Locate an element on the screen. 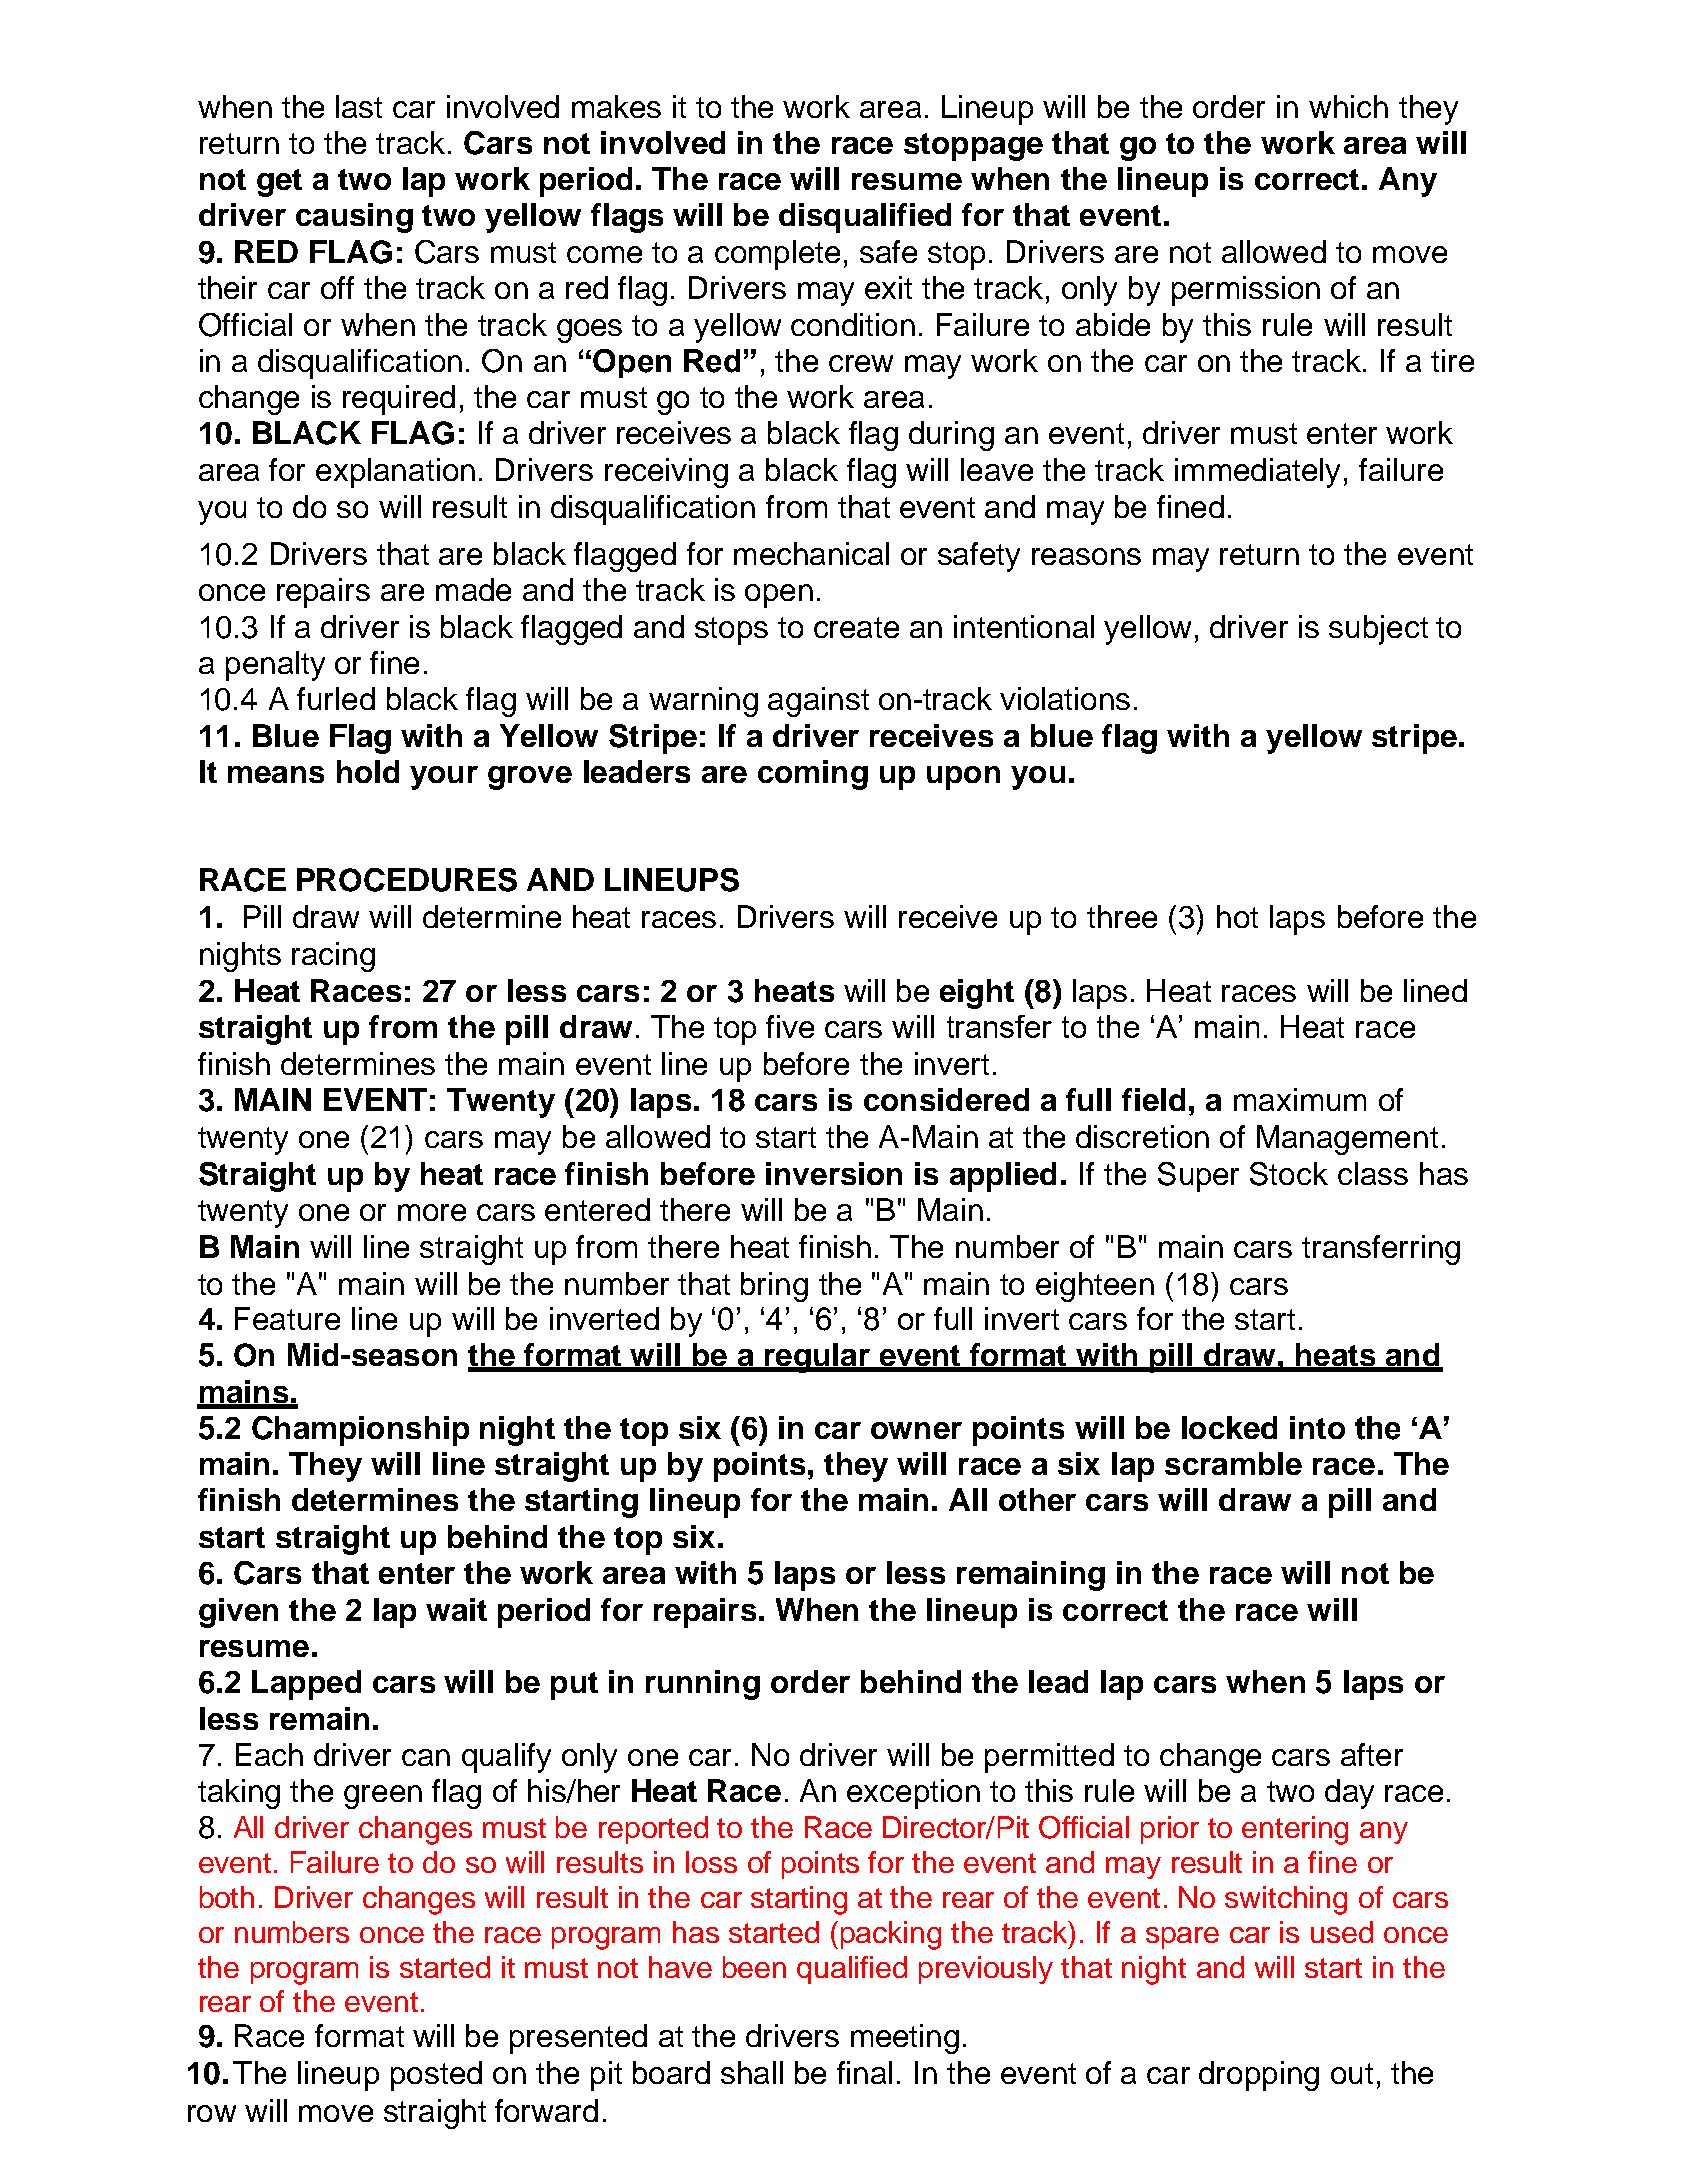  final is located at coordinates (864, 2072).
